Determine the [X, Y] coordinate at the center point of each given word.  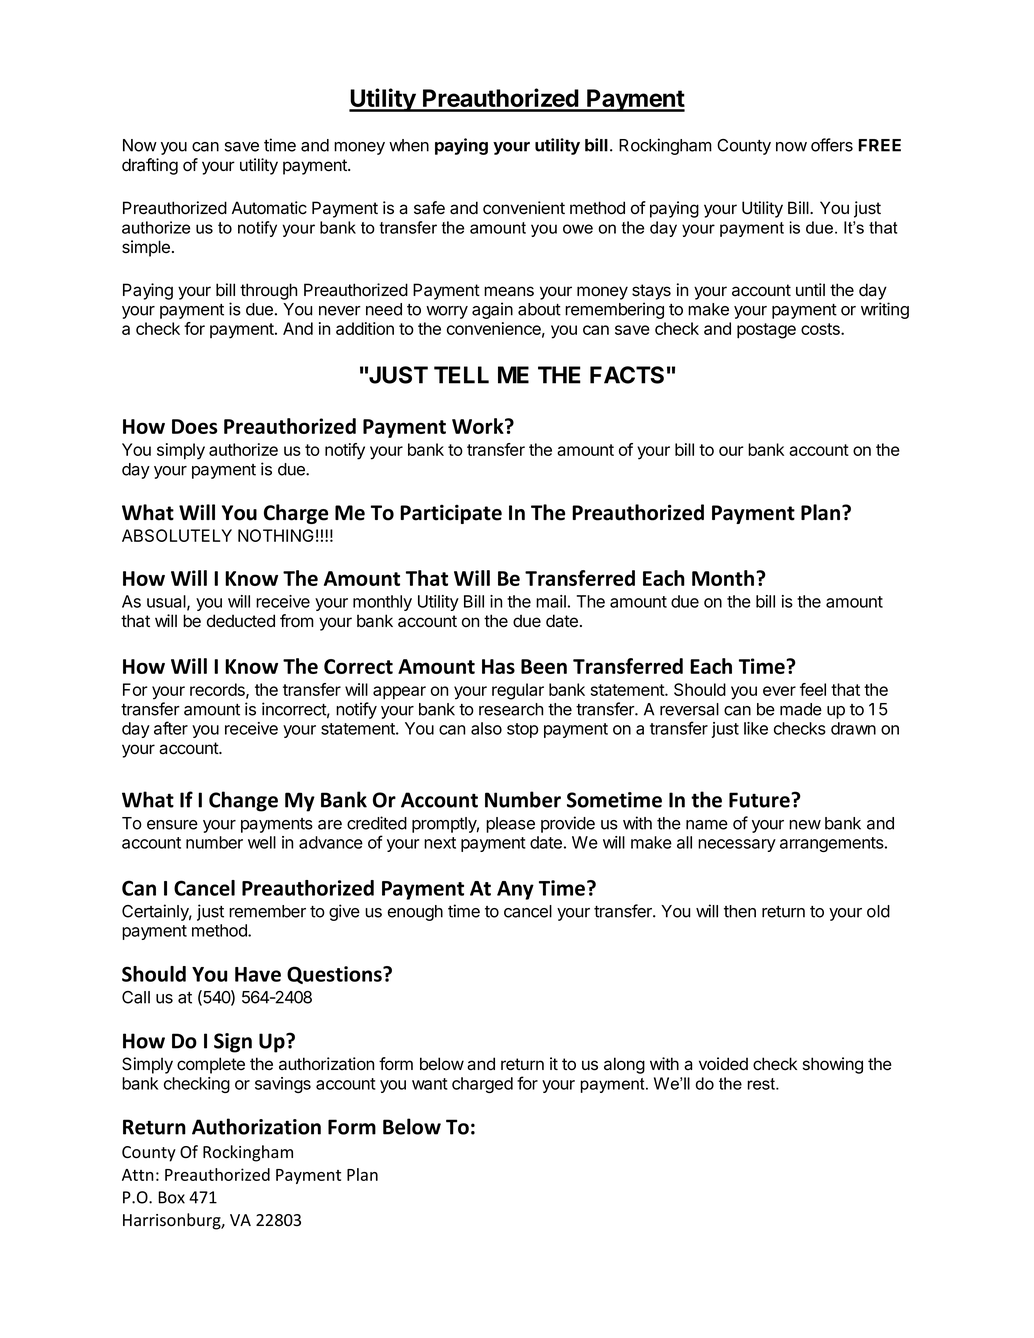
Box [171, 1197]
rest [762, 1084]
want [430, 1084]
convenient [524, 208]
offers [832, 145]
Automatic [269, 208]
